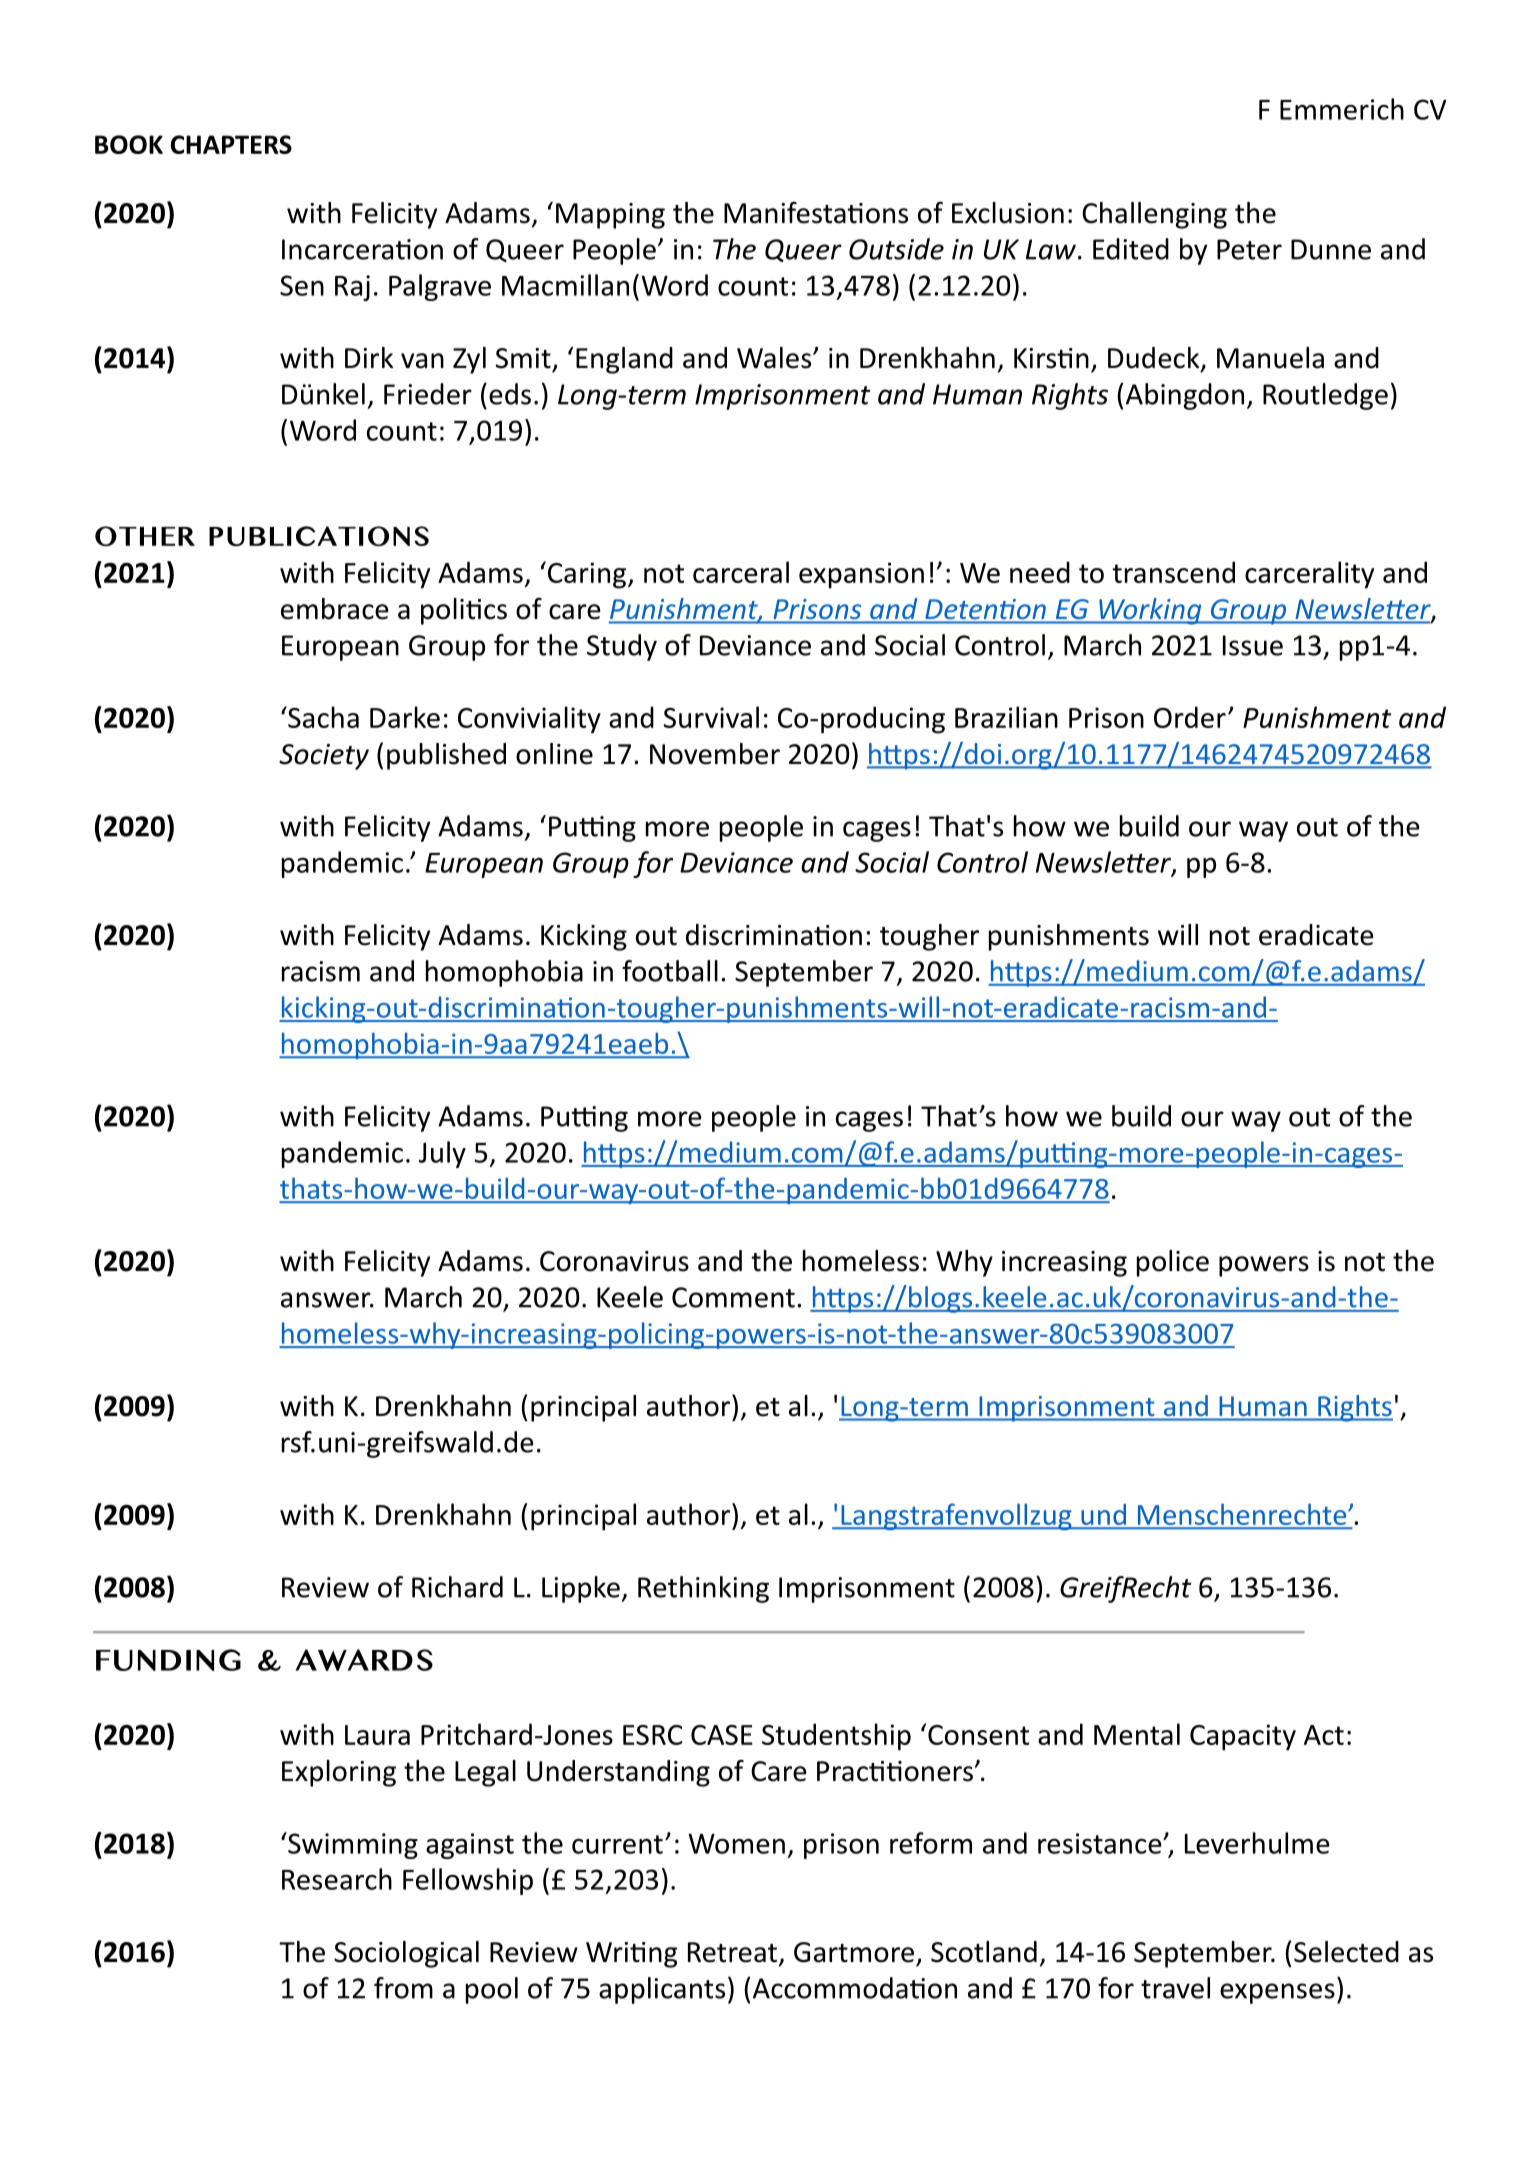  Describe the element at coordinates (610, 216) in the screenshot. I see `Mapping` at that location.
